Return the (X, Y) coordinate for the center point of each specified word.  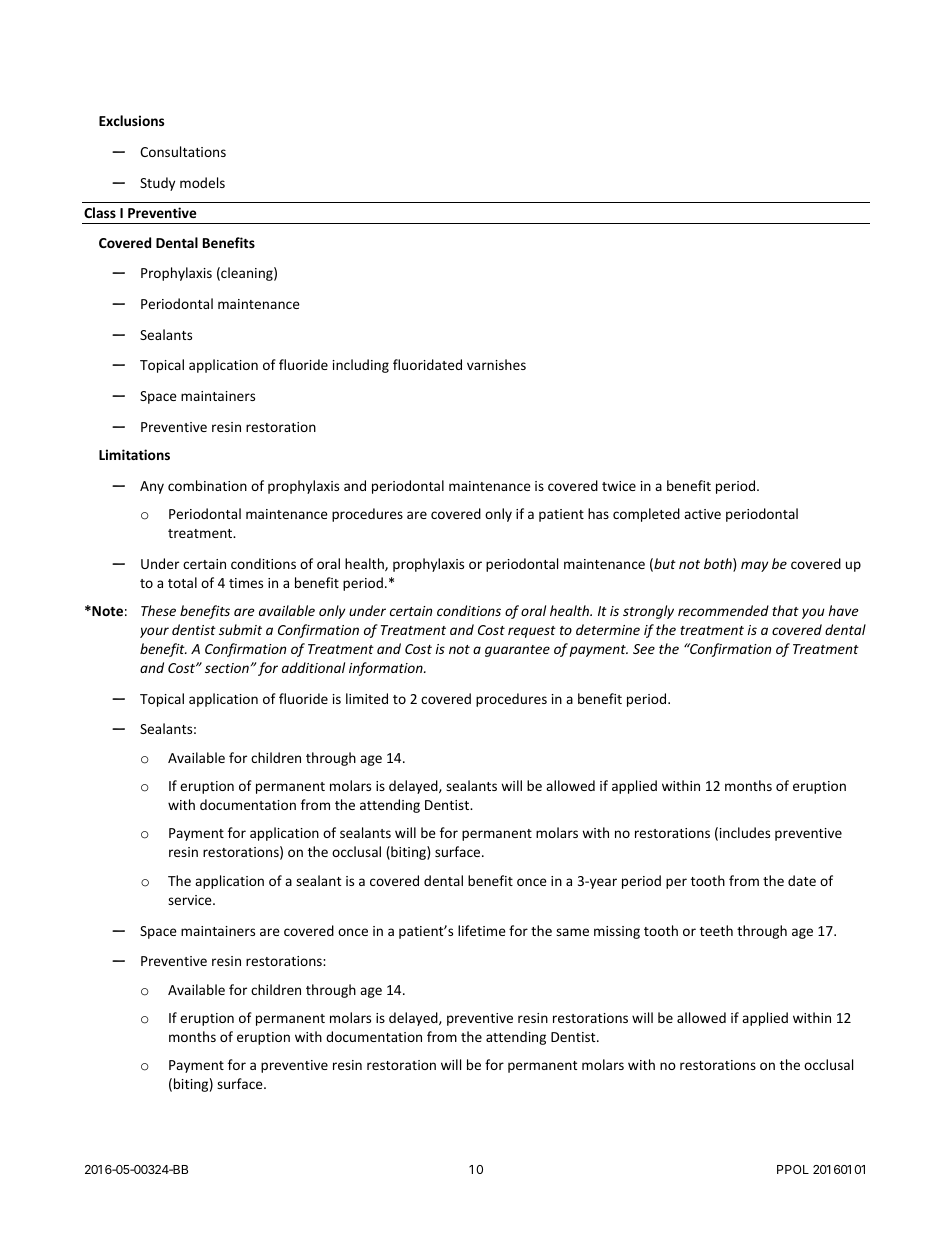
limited (367, 698)
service (191, 900)
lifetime (482, 930)
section (227, 668)
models (202, 182)
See (644, 649)
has (598, 513)
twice (619, 486)
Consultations (183, 151)
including (361, 366)
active (702, 514)
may (754, 566)
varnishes (496, 364)
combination (207, 485)
